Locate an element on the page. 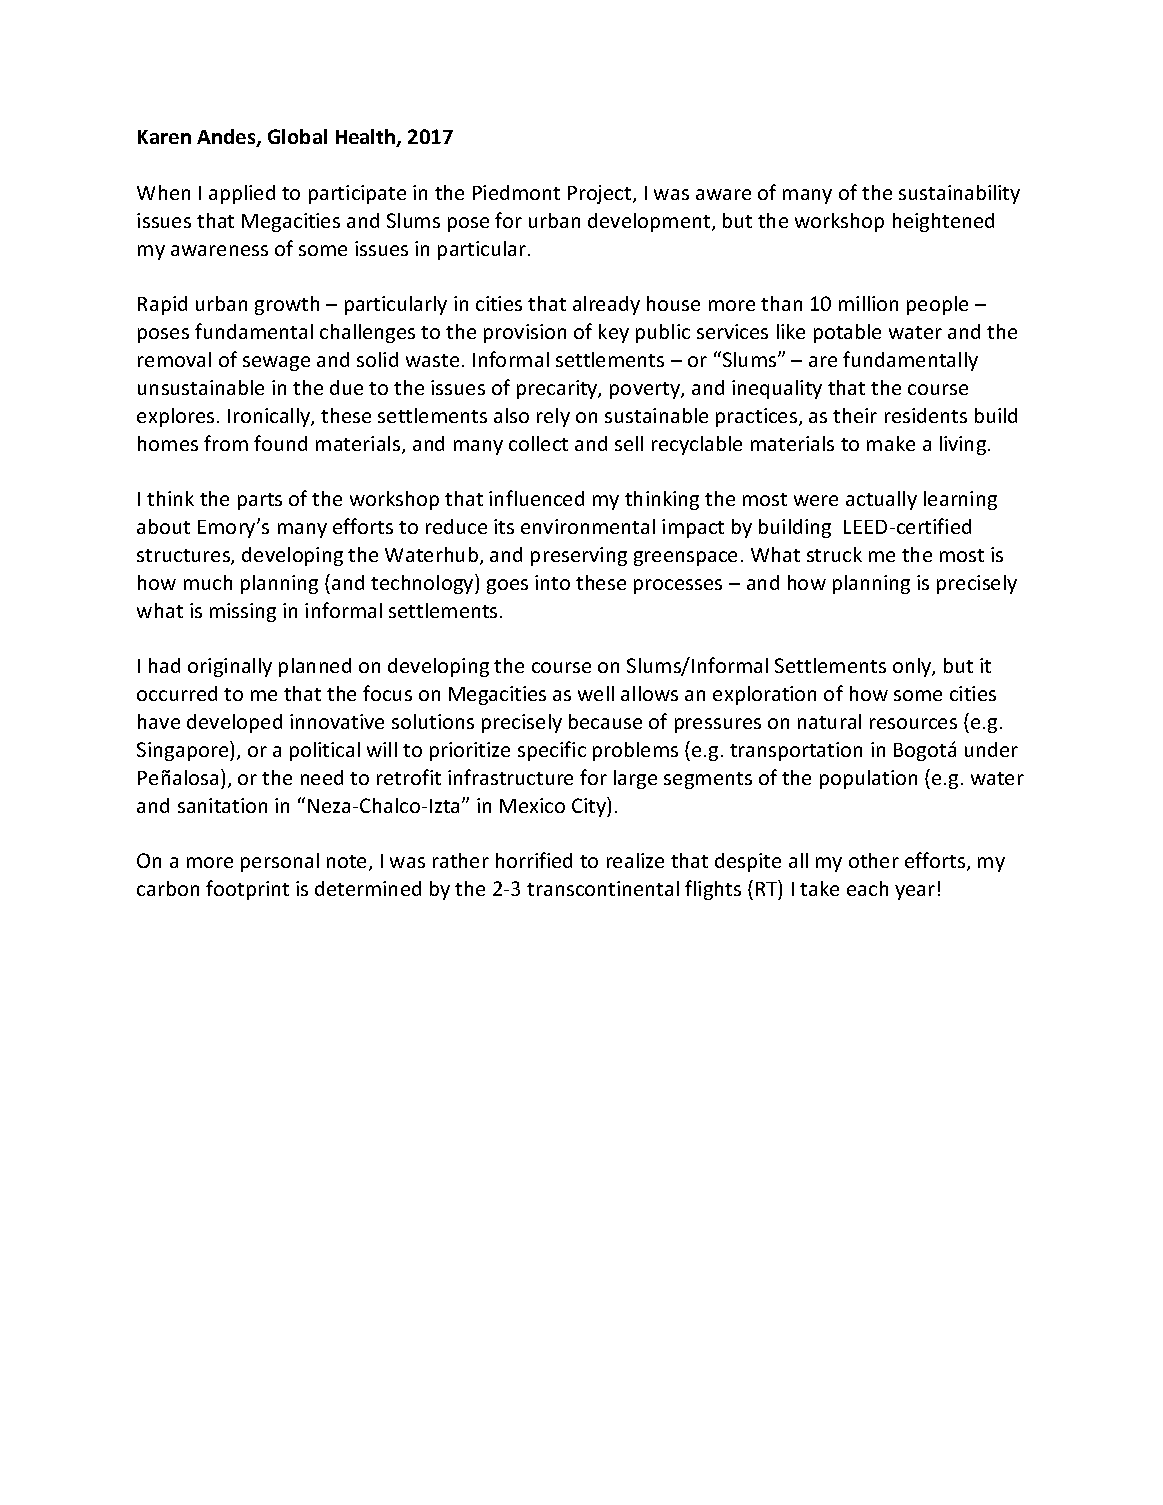  missing is located at coordinates (243, 612).
